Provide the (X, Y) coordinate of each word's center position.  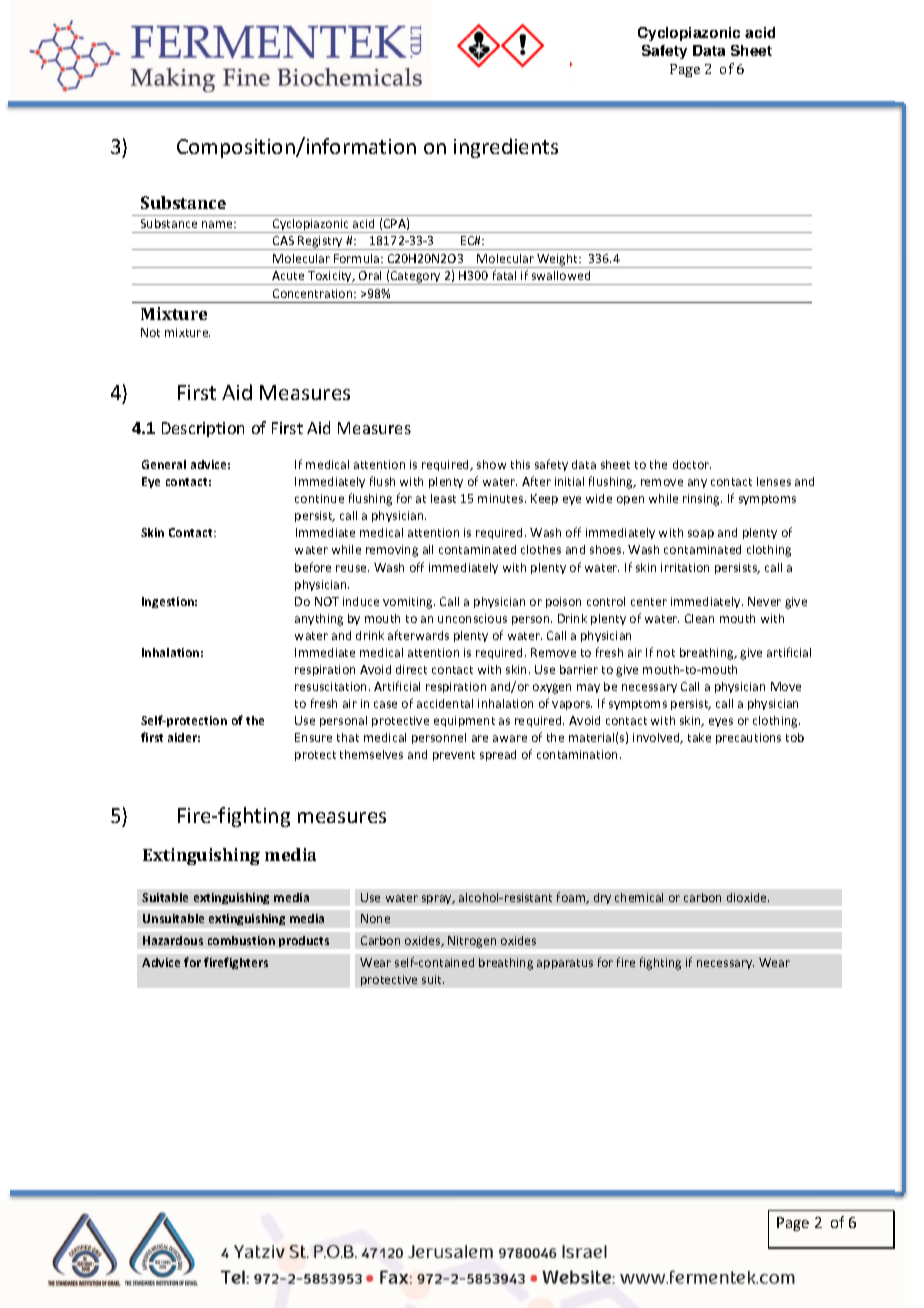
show (491, 464)
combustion (241, 940)
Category (416, 278)
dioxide (748, 897)
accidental (445, 703)
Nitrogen (472, 942)
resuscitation (332, 686)
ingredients (506, 148)
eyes (721, 722)
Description (203, 429)
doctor (692, 464)
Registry (320, 243)
